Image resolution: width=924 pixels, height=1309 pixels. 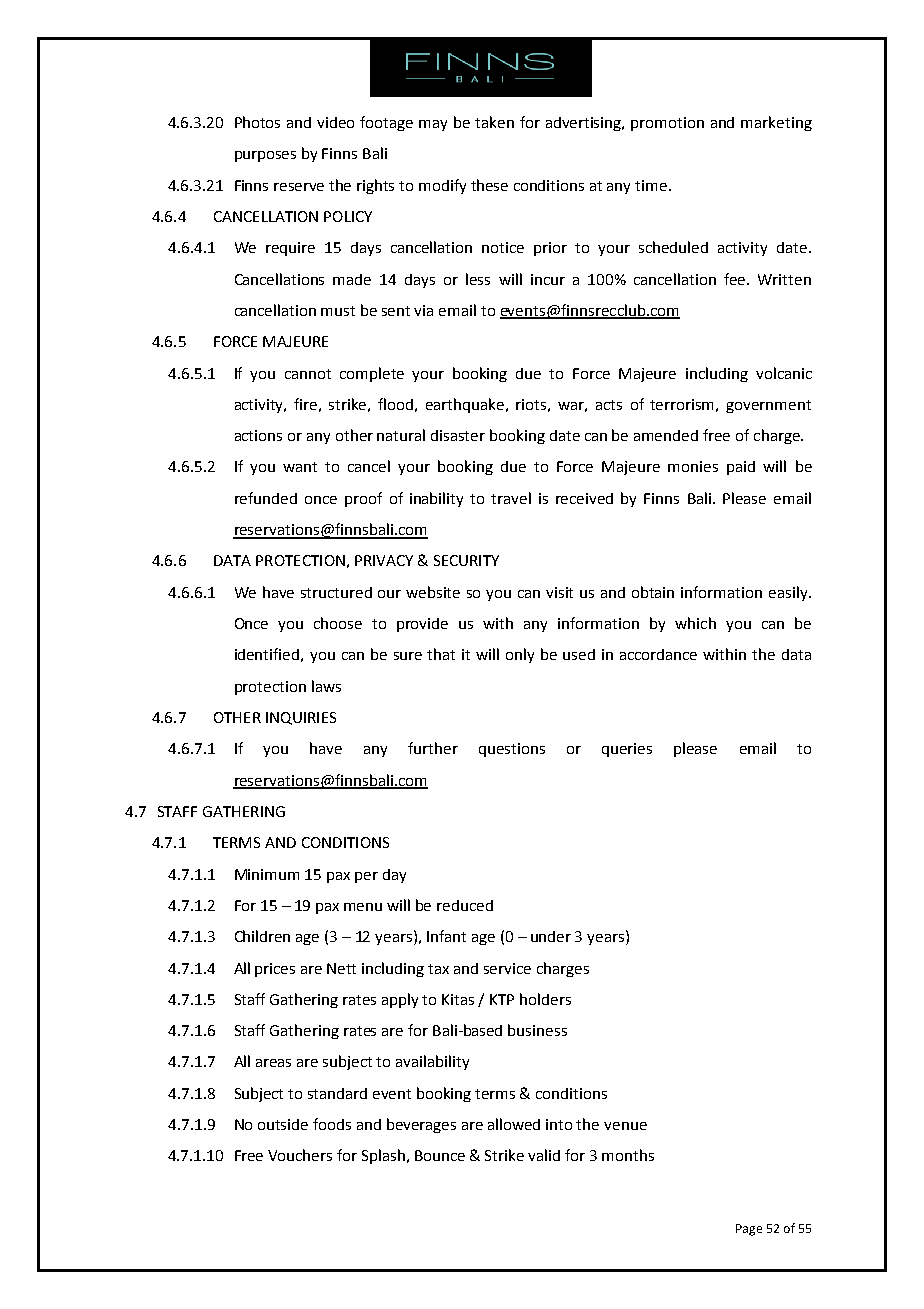 What do you see at coordinates (520, 655) in the screenshot?
I see `only` at bounding box center [520, 655].
